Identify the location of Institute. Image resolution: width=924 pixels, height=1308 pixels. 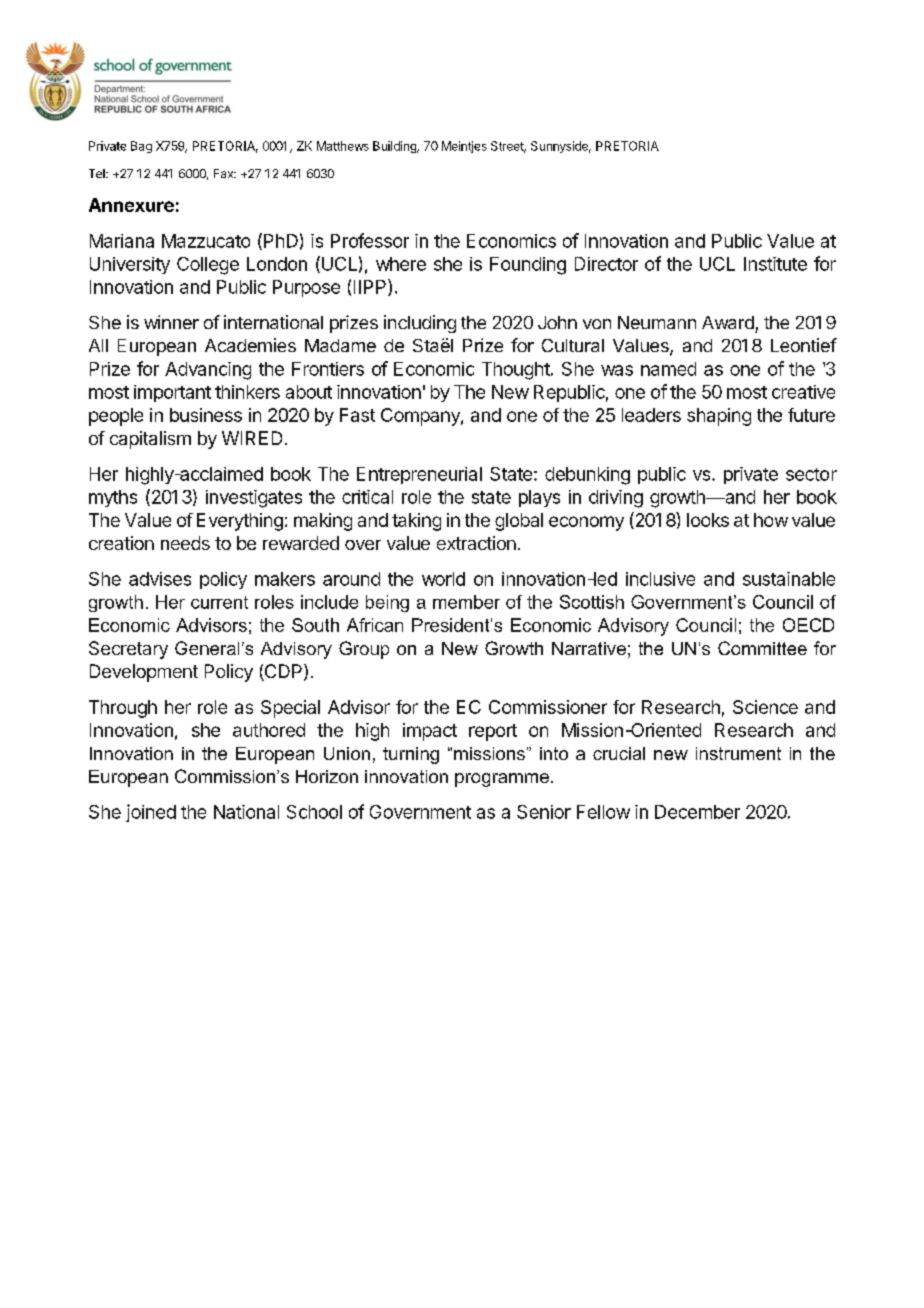
(775, 264).
